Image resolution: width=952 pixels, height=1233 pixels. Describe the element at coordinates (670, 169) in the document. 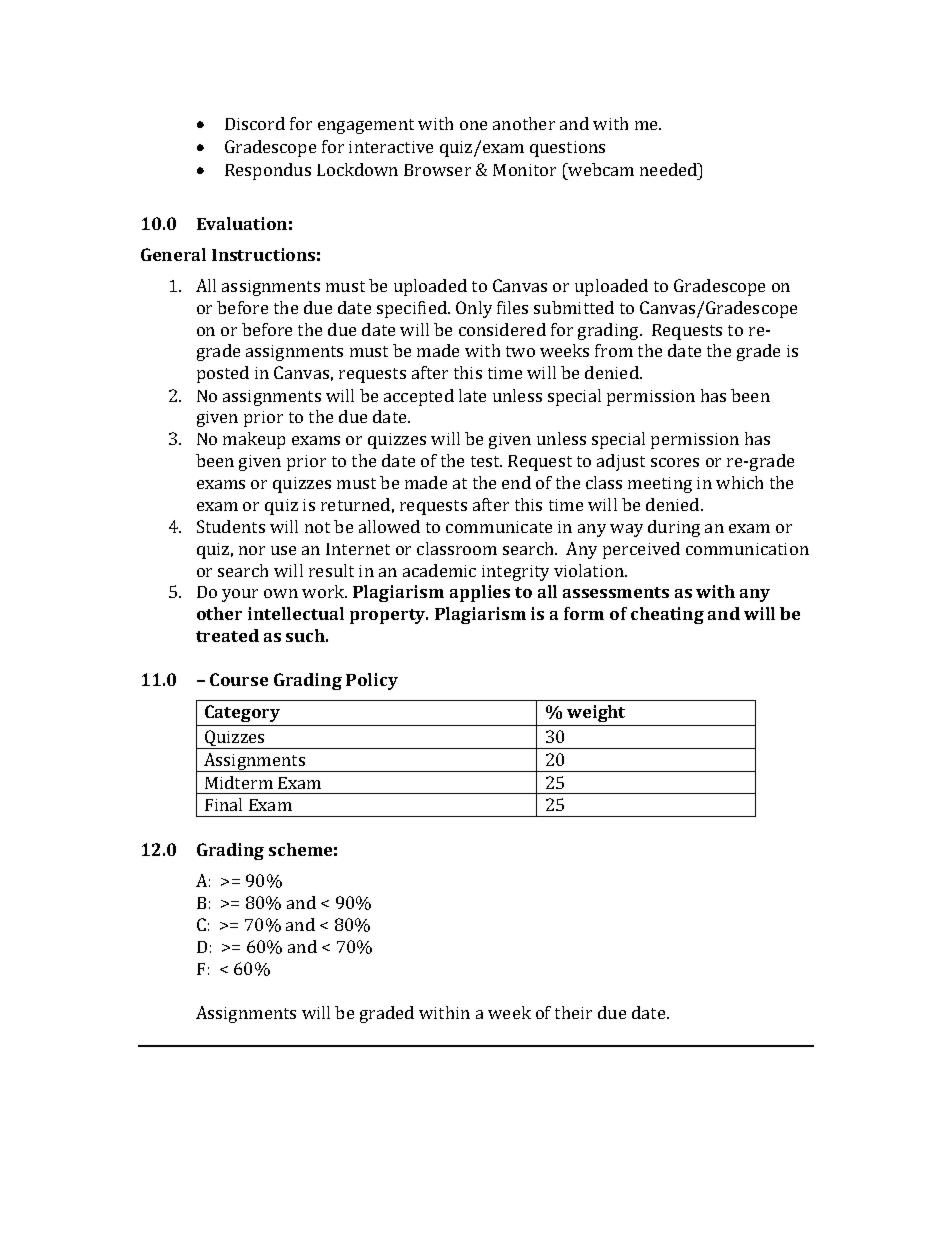

I see `needed` at that location.
